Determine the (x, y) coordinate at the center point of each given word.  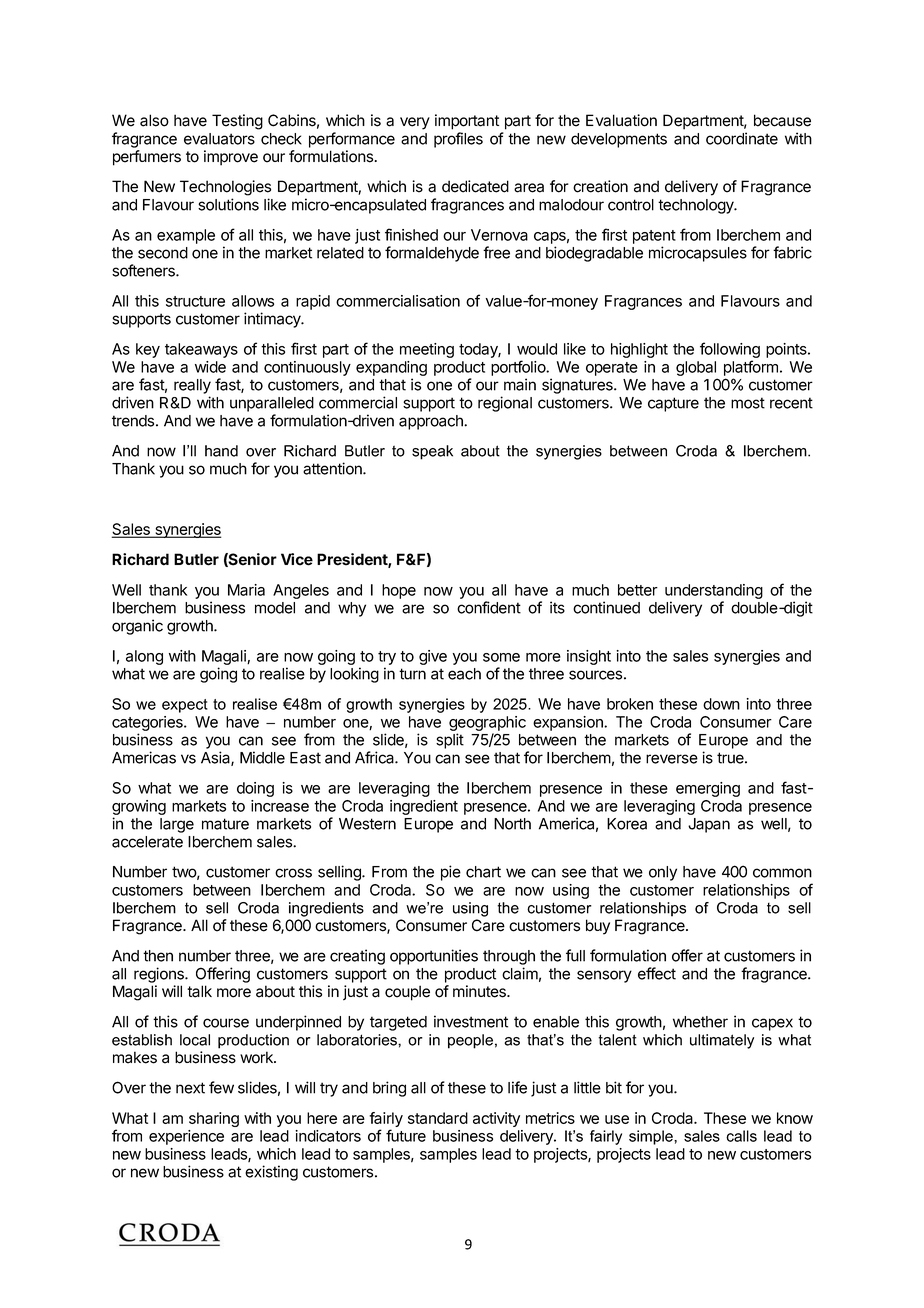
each (464, 674)
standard (438, 1118)
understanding (714, 591)
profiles (458, 140)
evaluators (219, 139)
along (144, 657)
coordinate (742, 138)
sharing (214, 1119)
